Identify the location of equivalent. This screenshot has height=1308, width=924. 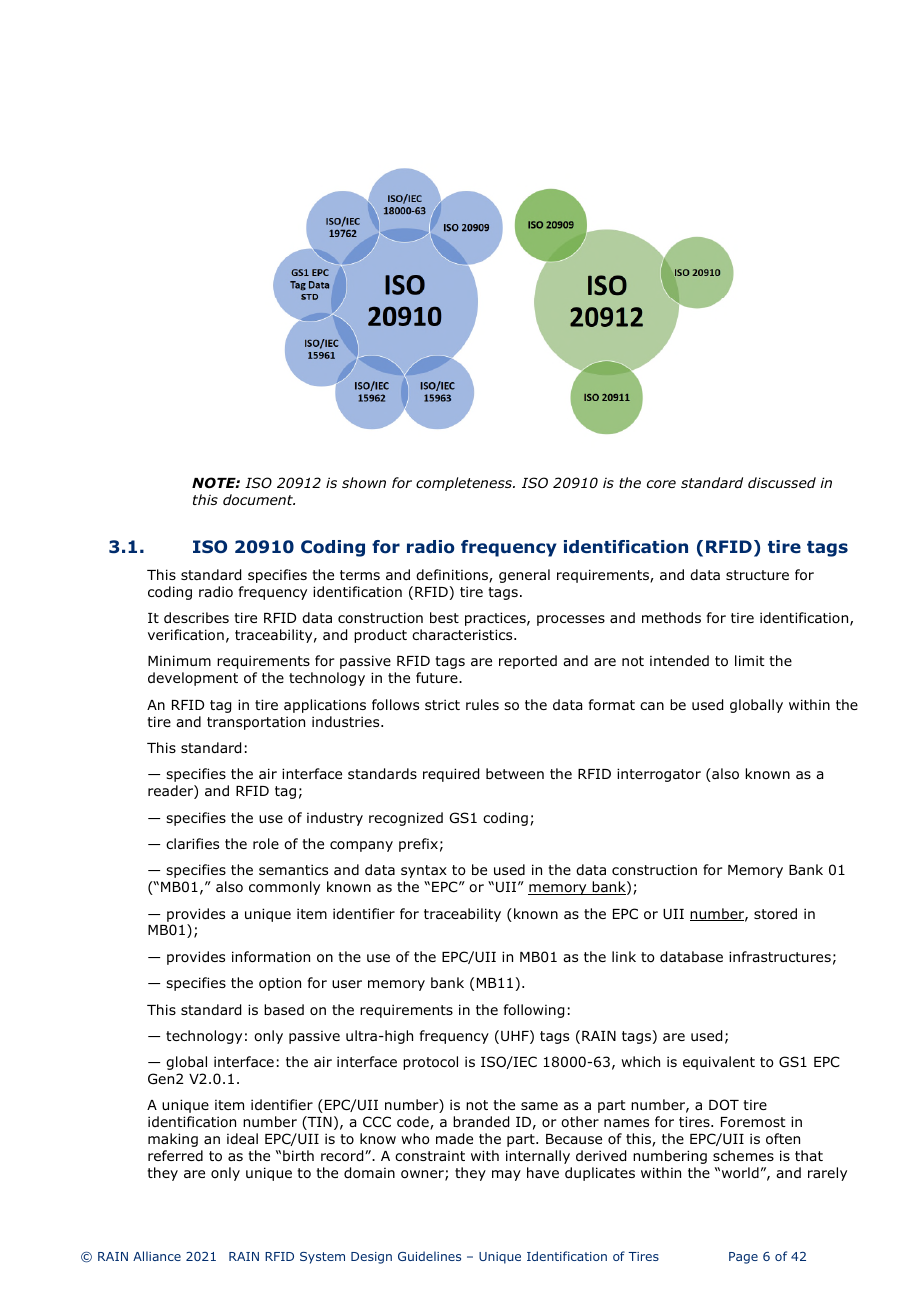
(719, 1063).
